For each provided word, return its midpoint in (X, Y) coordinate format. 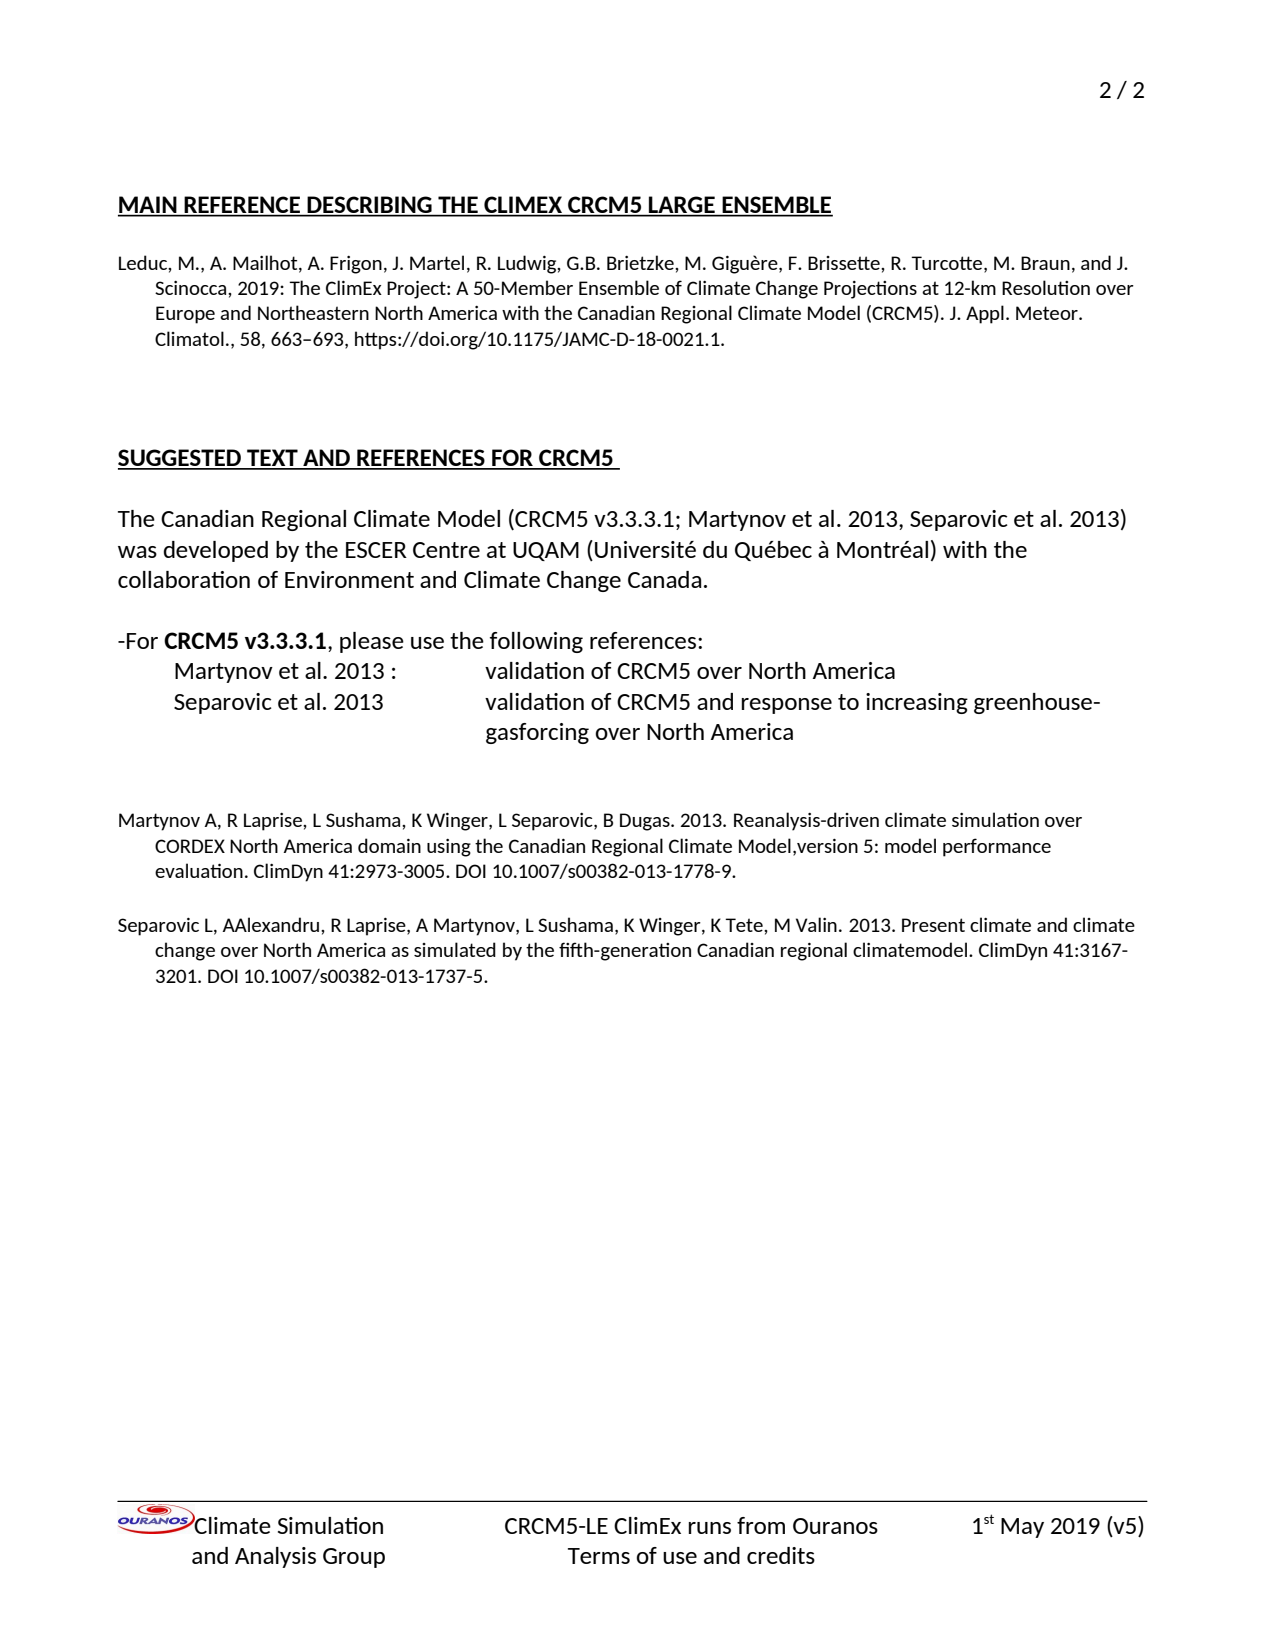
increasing (917, 703)
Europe (185, 315)
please (372, 642)
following (536, 642)
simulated (455, 949)
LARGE (682, 206)
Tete (745, 925)
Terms (599, 1556)
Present (933, 925)
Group (354, 1558)
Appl (985, 314)
